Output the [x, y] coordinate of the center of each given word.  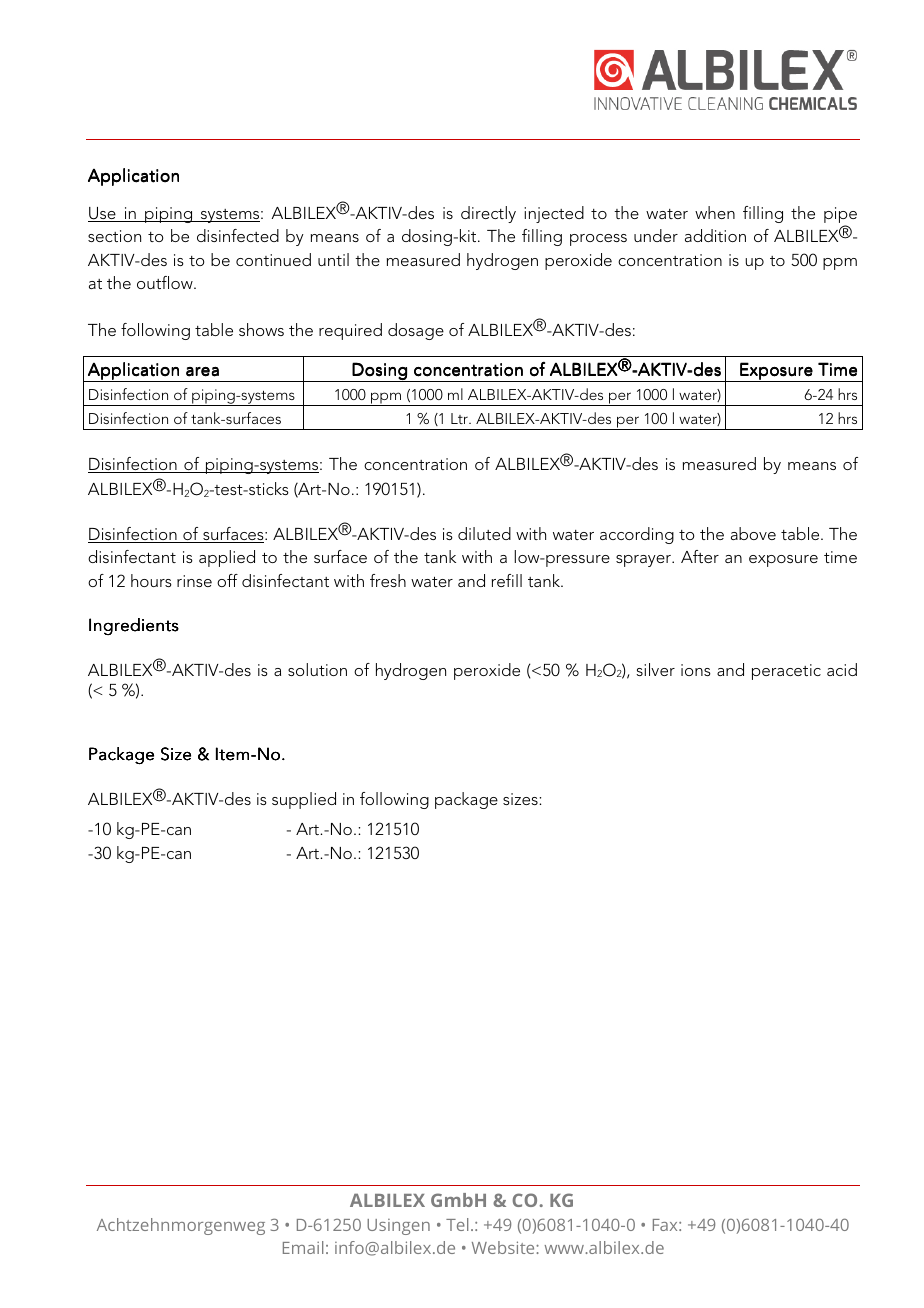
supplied [304, 800]
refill [507, 580]
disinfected [238, 235]
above [753, 533]
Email [303, 1247]
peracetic [786, 672]
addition [715, 235]
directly [488, 214]
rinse [194, 581]
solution [317, 669]
